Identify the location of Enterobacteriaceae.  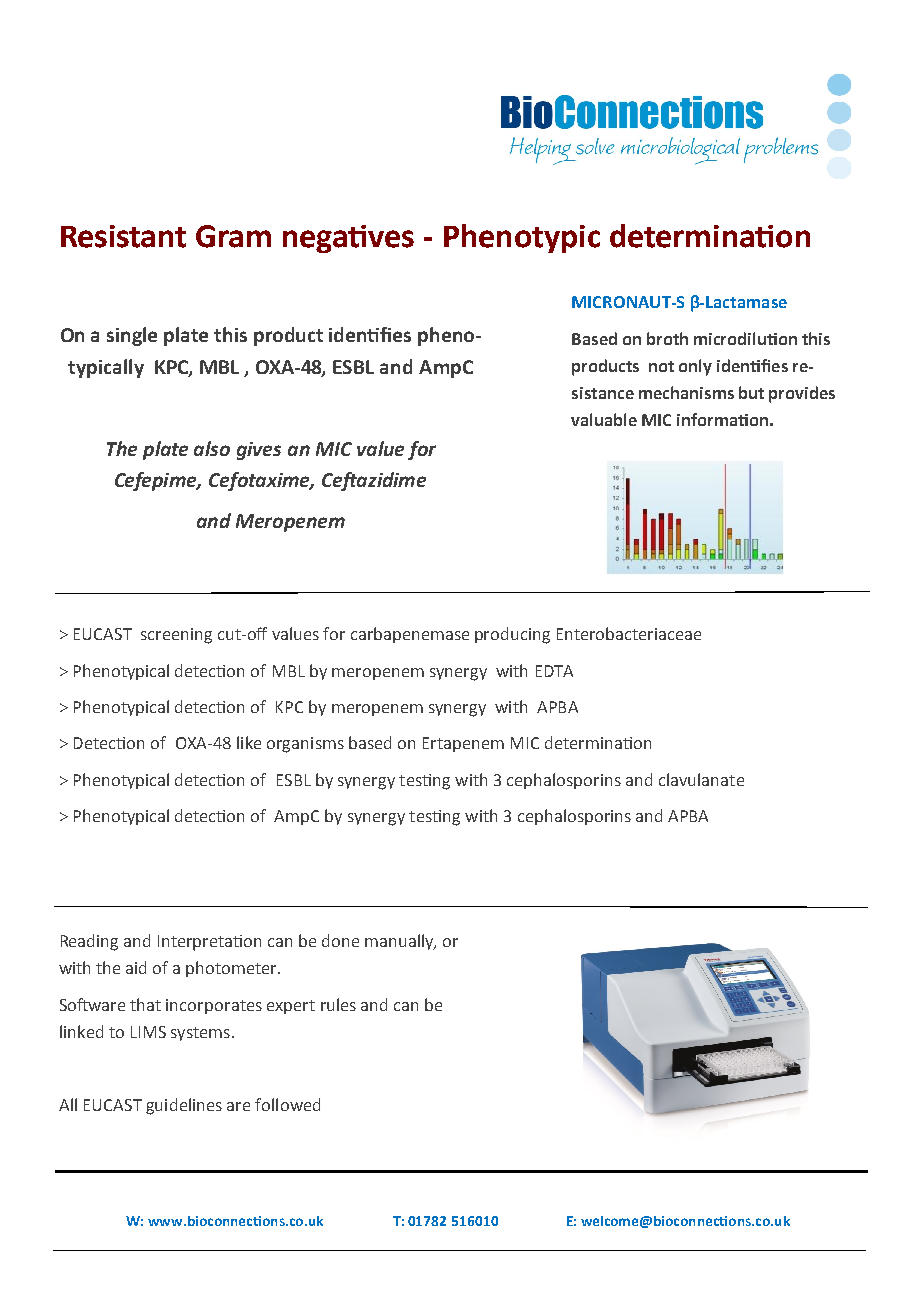
(629, 633).
